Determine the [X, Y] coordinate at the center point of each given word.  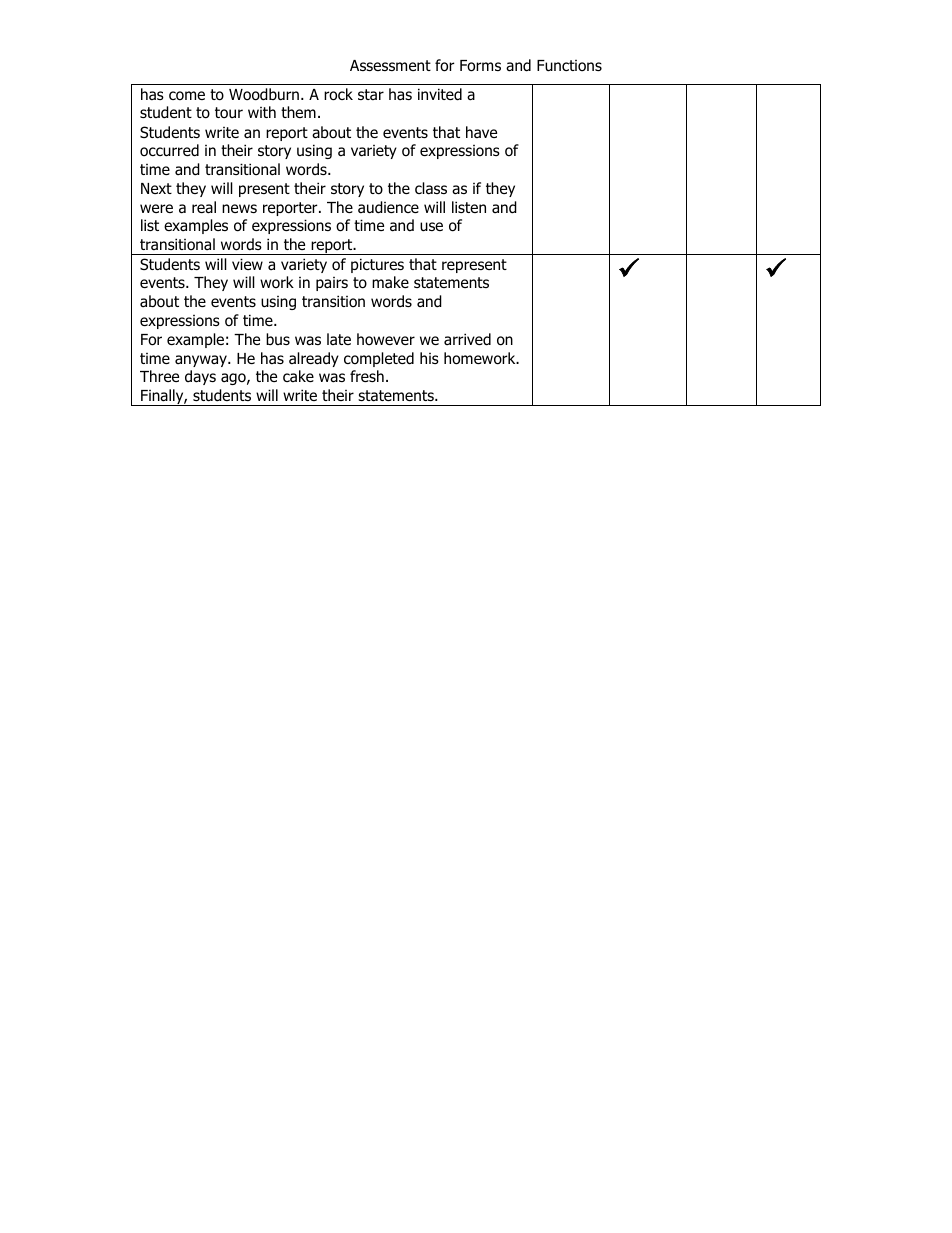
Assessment [390, 65]
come [187, 96]
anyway [202, 361]
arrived [467, 339]
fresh [367, 376]
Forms [480, 66]
